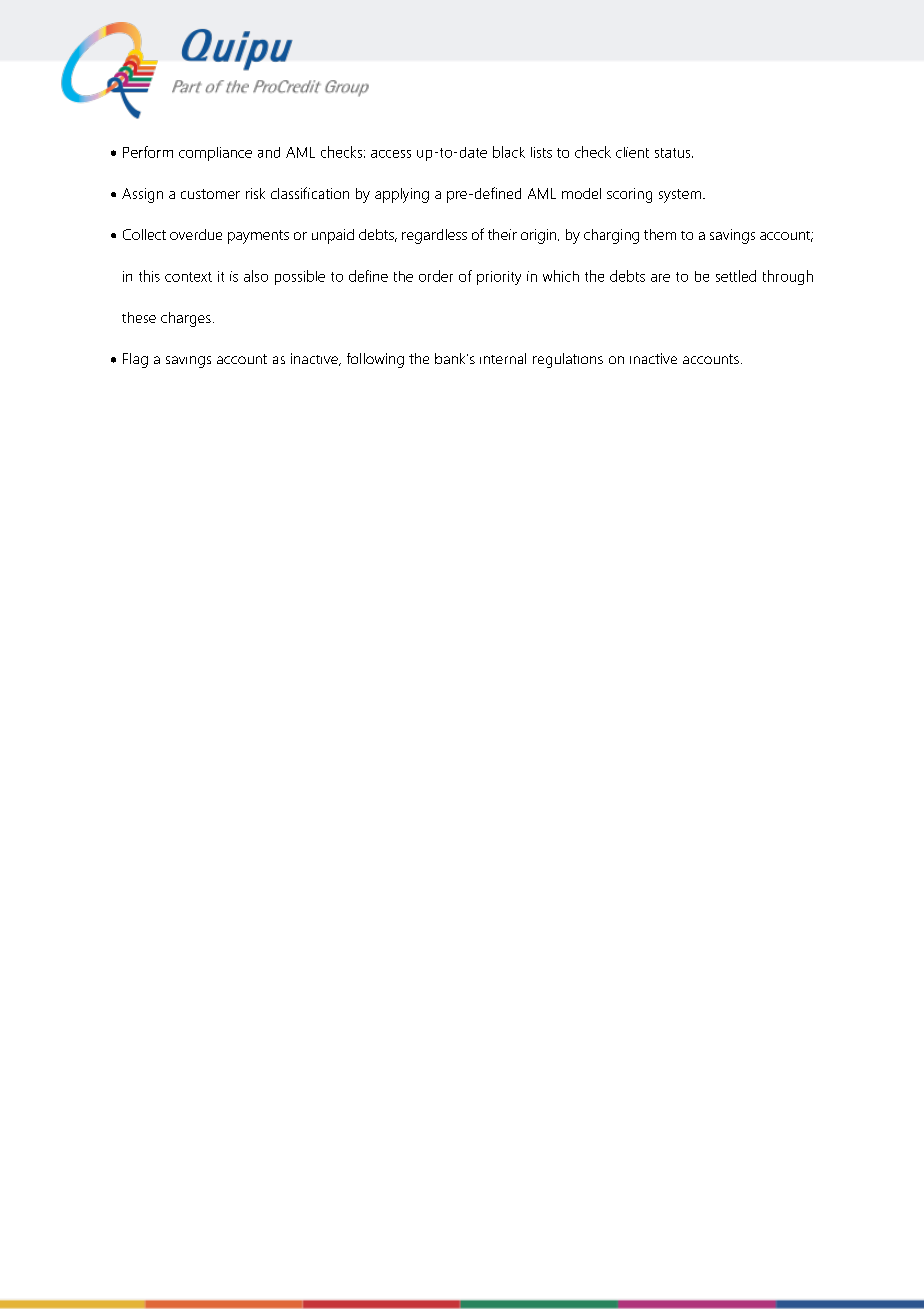 Image resolution: width=924 pixels, height=1309 pixels. Describe the element at coordinates (215, 154) in the screenshot. I see `compliance` at that location.
